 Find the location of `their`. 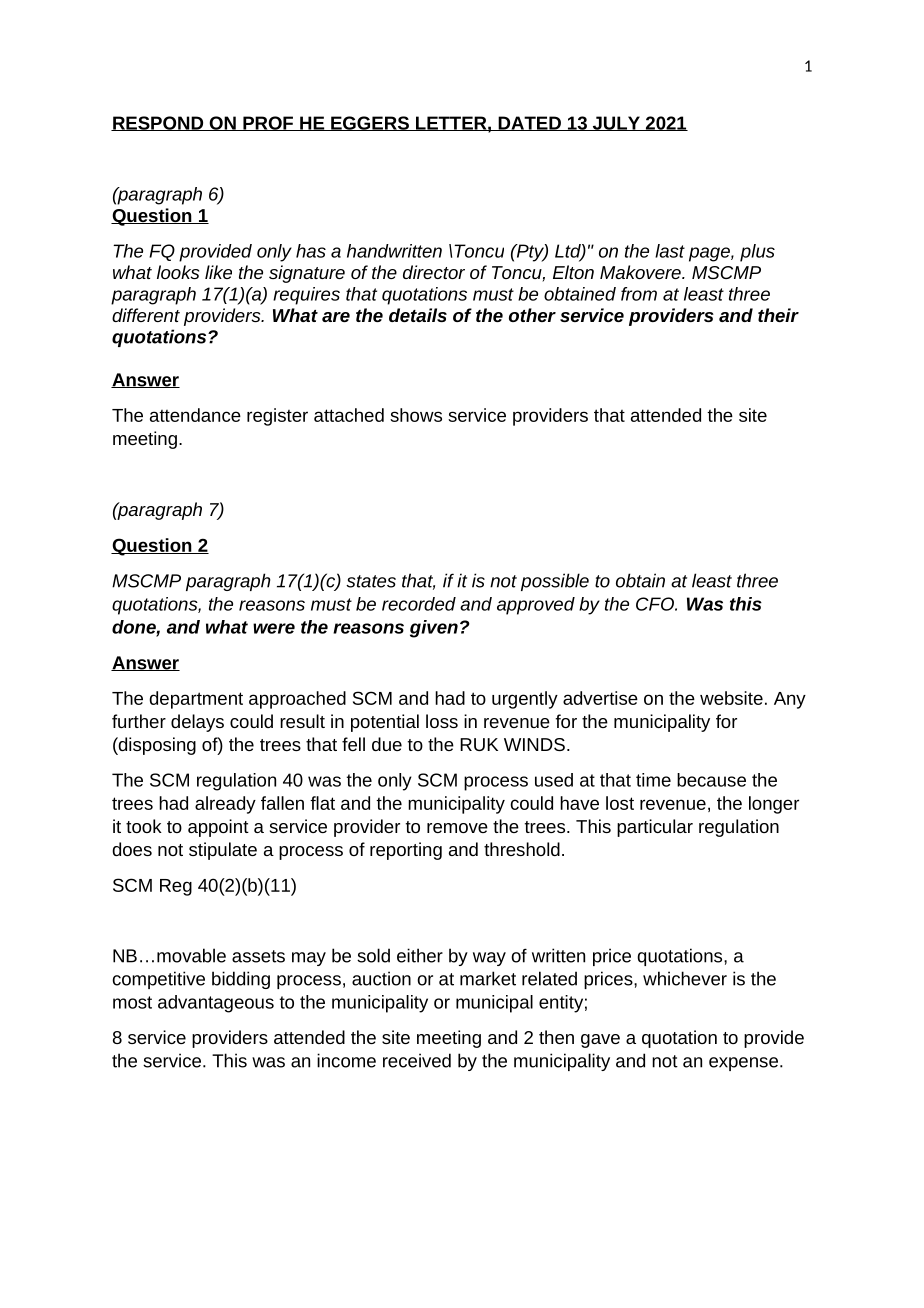

their is located at coordinates (778, 315).
